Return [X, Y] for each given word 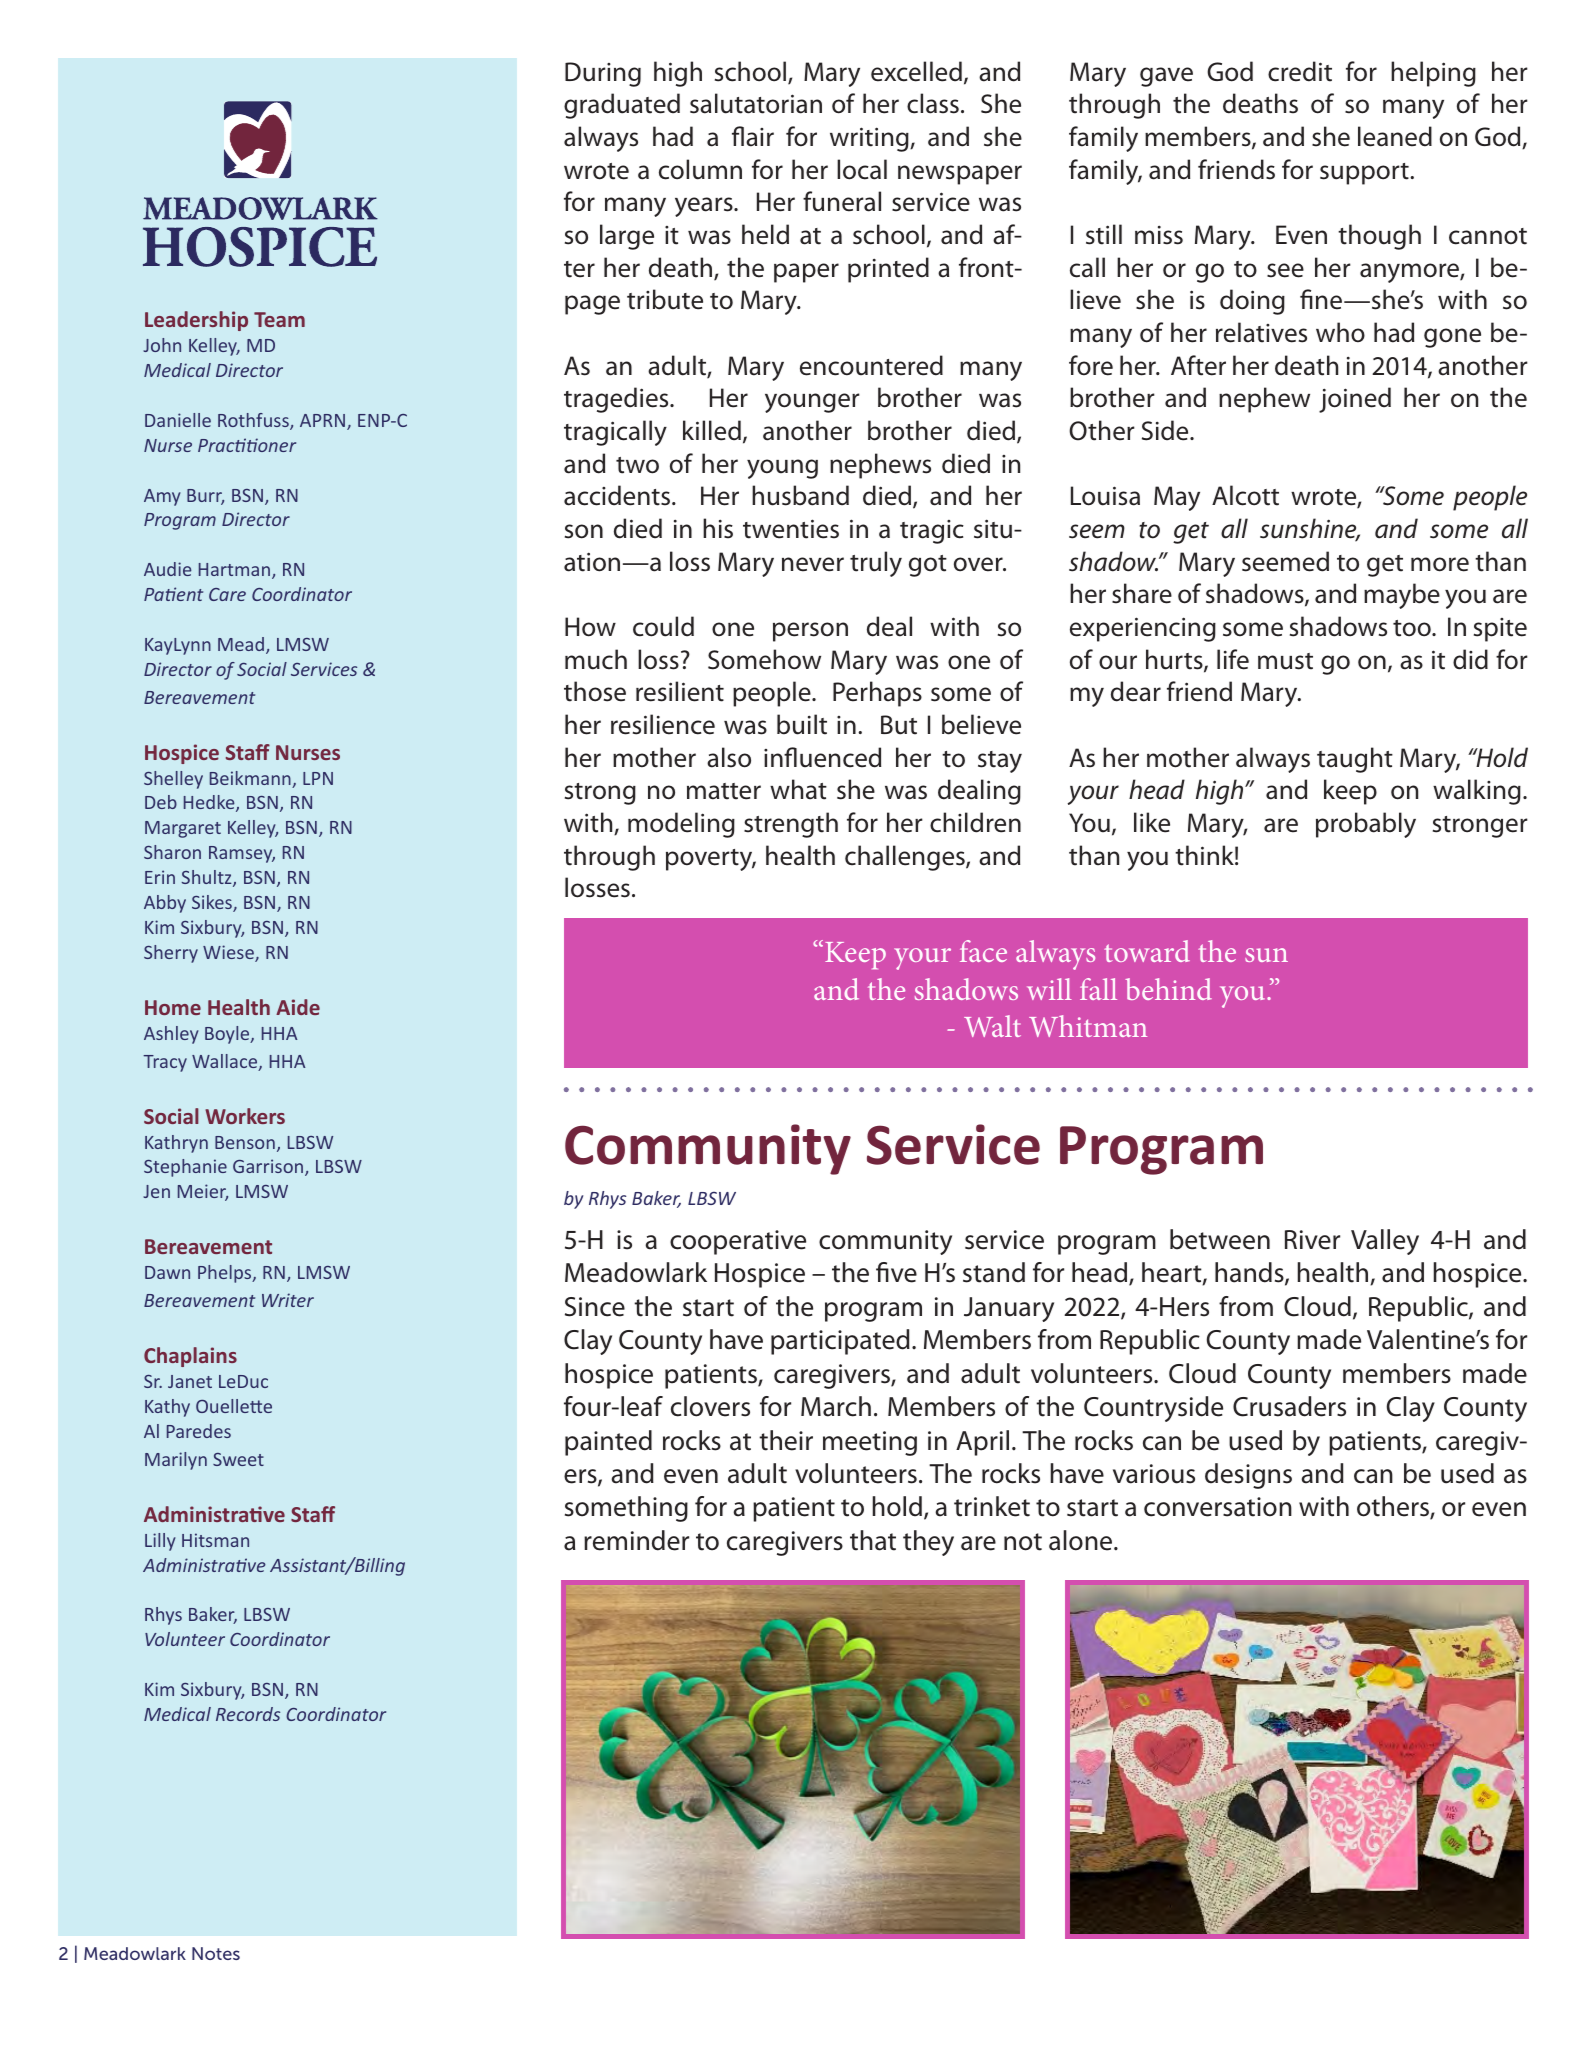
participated [840, 1342]
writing [870, 139]
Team [279, 319]
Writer [288, 1300]
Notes [216, 1953]
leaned [1395, 136]
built [802, 724]
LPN [318, 778]
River [1312, 1240]
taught [1355, 760]
